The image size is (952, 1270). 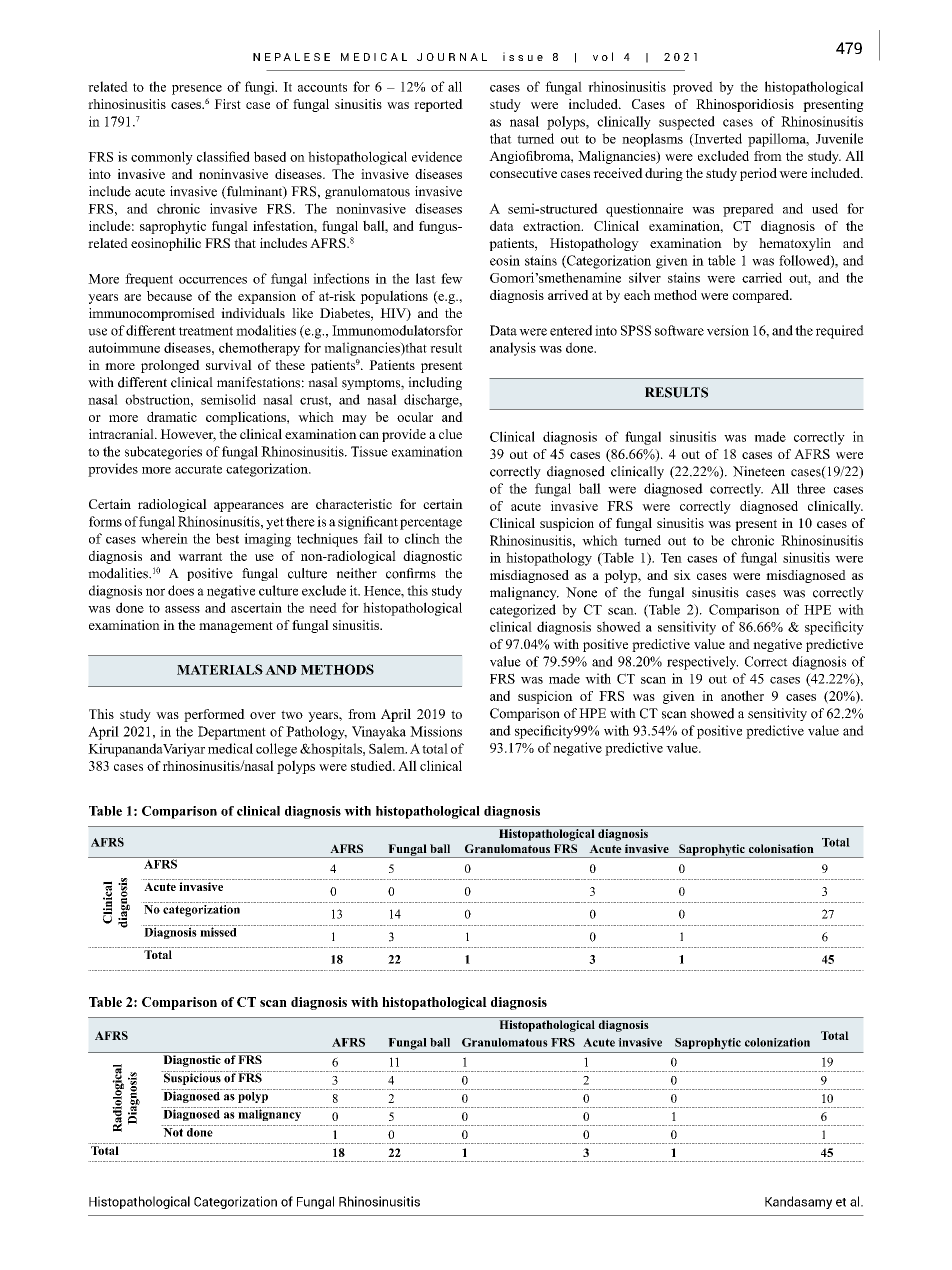 What do you see at coordinates (192, 1078) in the screenshot?
I see `Suspicious` at bounding box center [192, 1078].
